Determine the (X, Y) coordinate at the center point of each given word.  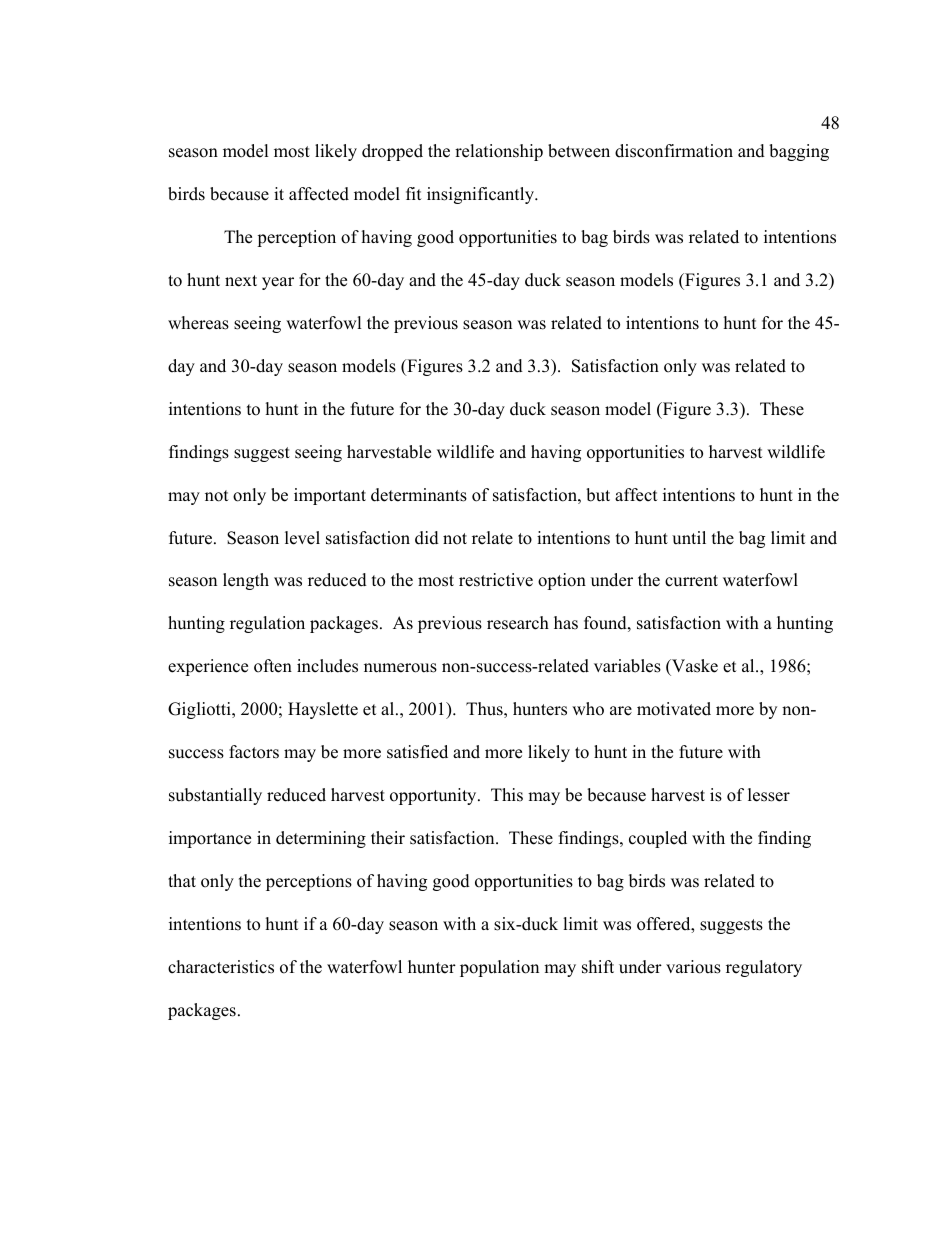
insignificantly (482, 195)
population (499, 968)
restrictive (496, 580)
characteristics (221, 967)
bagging (799, 152)
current (691, 581)
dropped (392, 152)
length (246, 581)
